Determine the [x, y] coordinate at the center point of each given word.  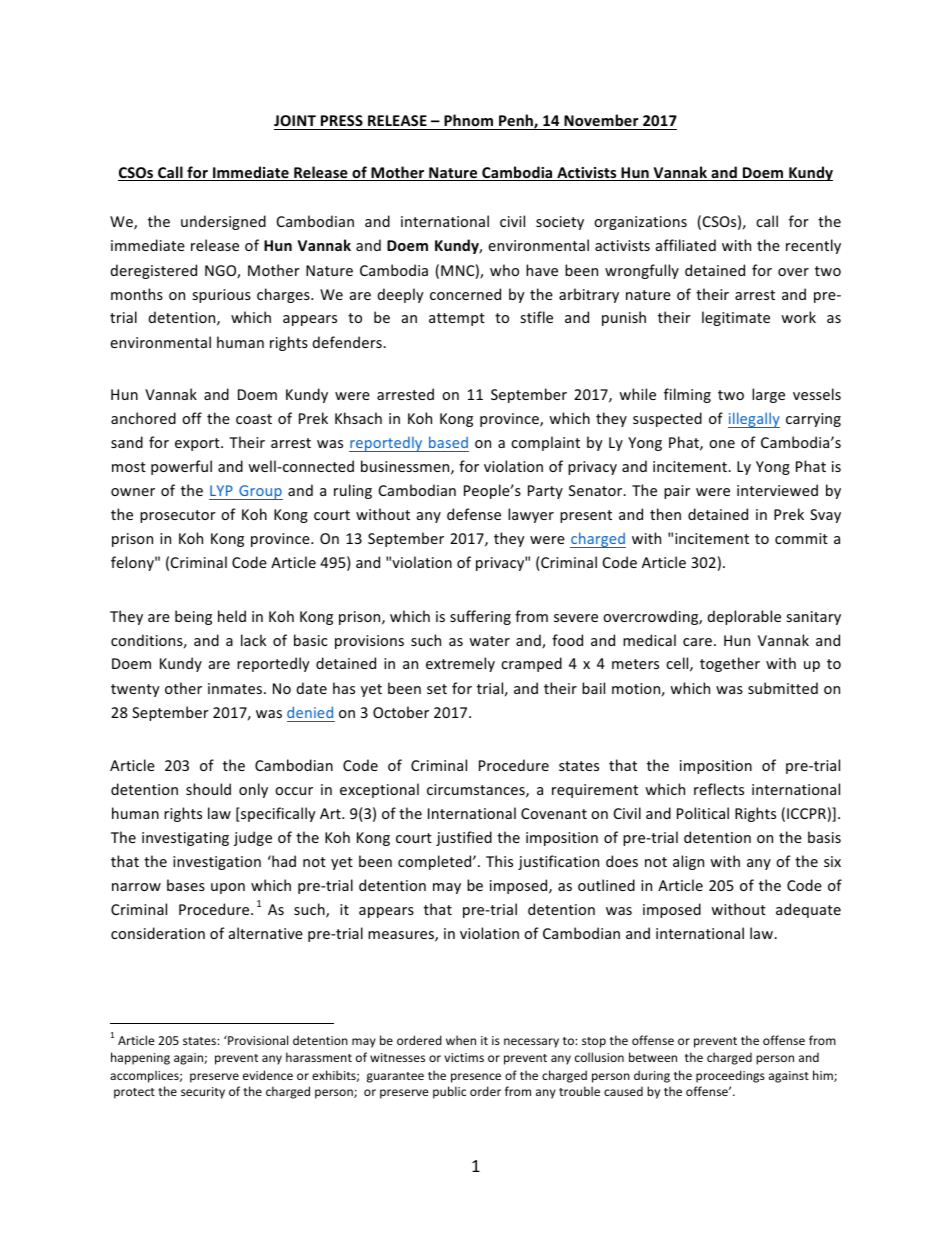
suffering [480, 617]
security [203, 1093]
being [193, 617]
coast [254, 419]
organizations [640, 223]
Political [703, 813]
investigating [185, 839]
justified [464, 838]
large [768, 395]
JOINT [295, 120]
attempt [457, 319]
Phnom [468, 120]
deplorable [744, 617]
